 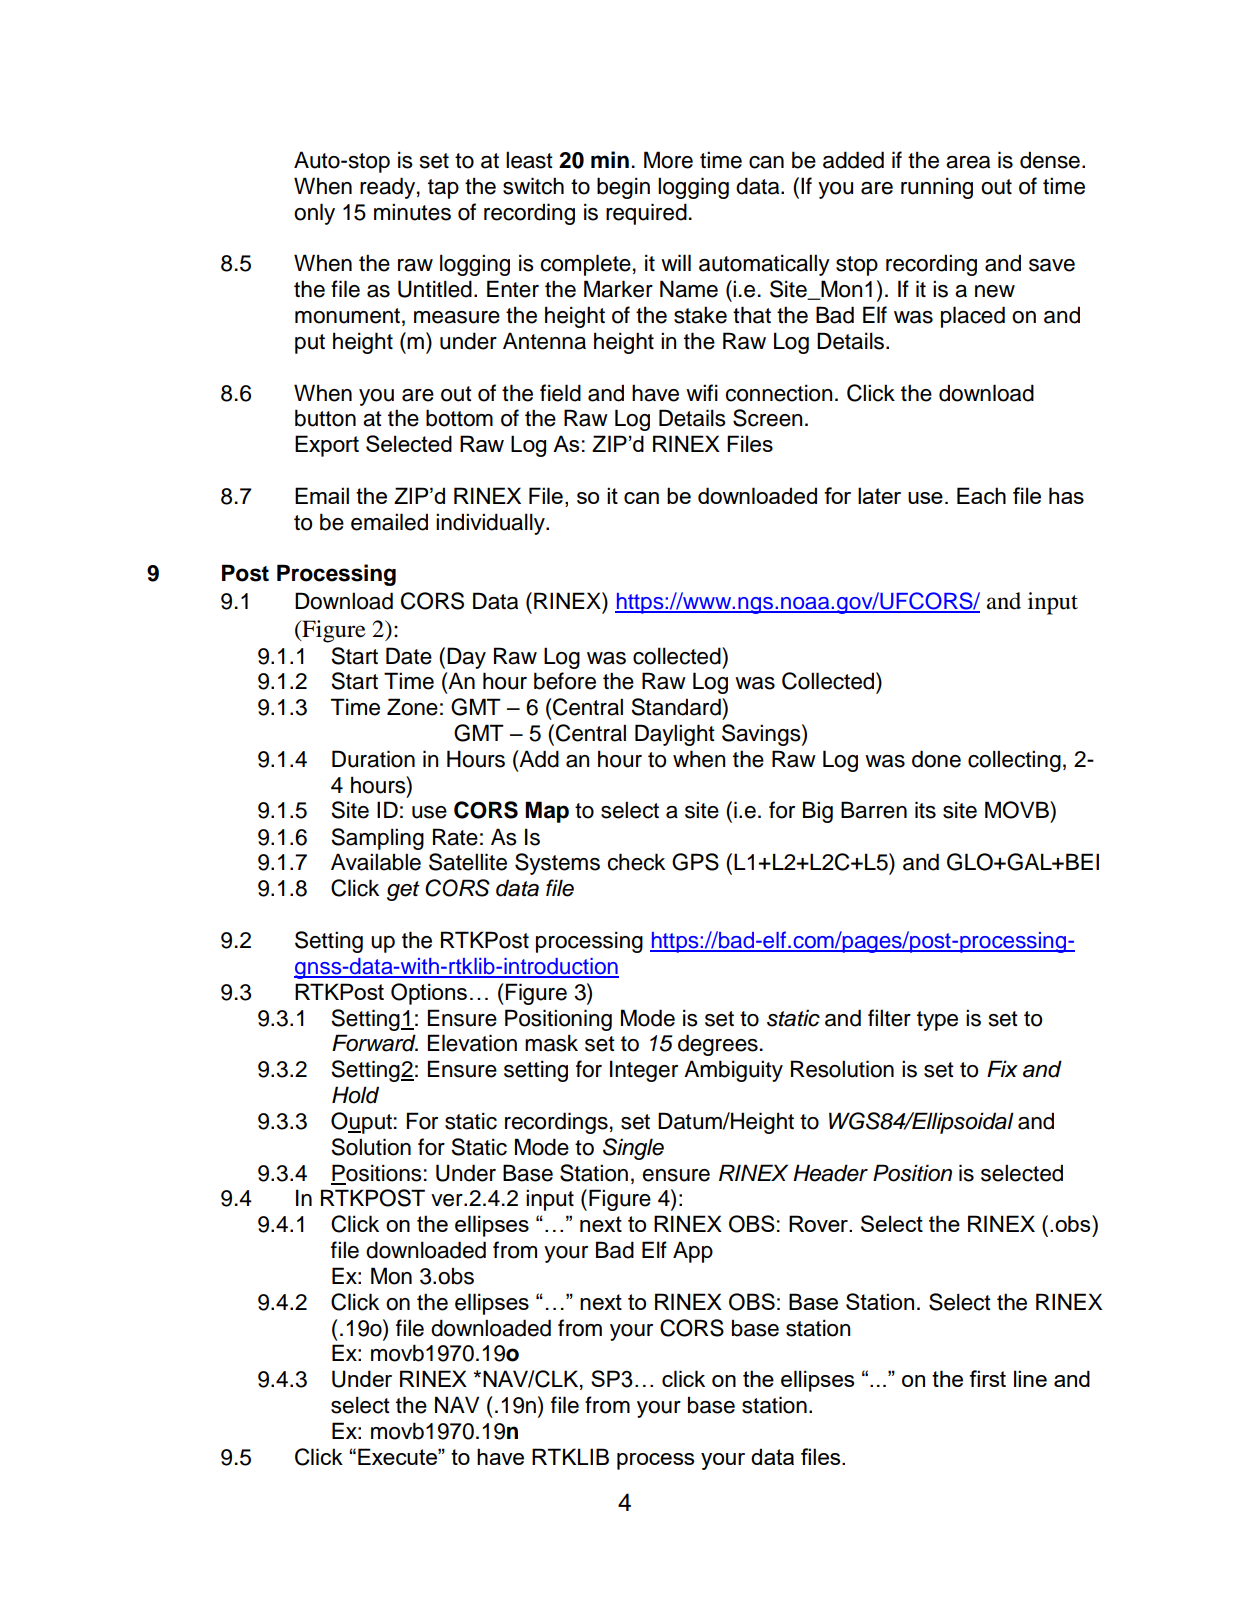 I want to click on Screen, so click(x=768, y=418).
